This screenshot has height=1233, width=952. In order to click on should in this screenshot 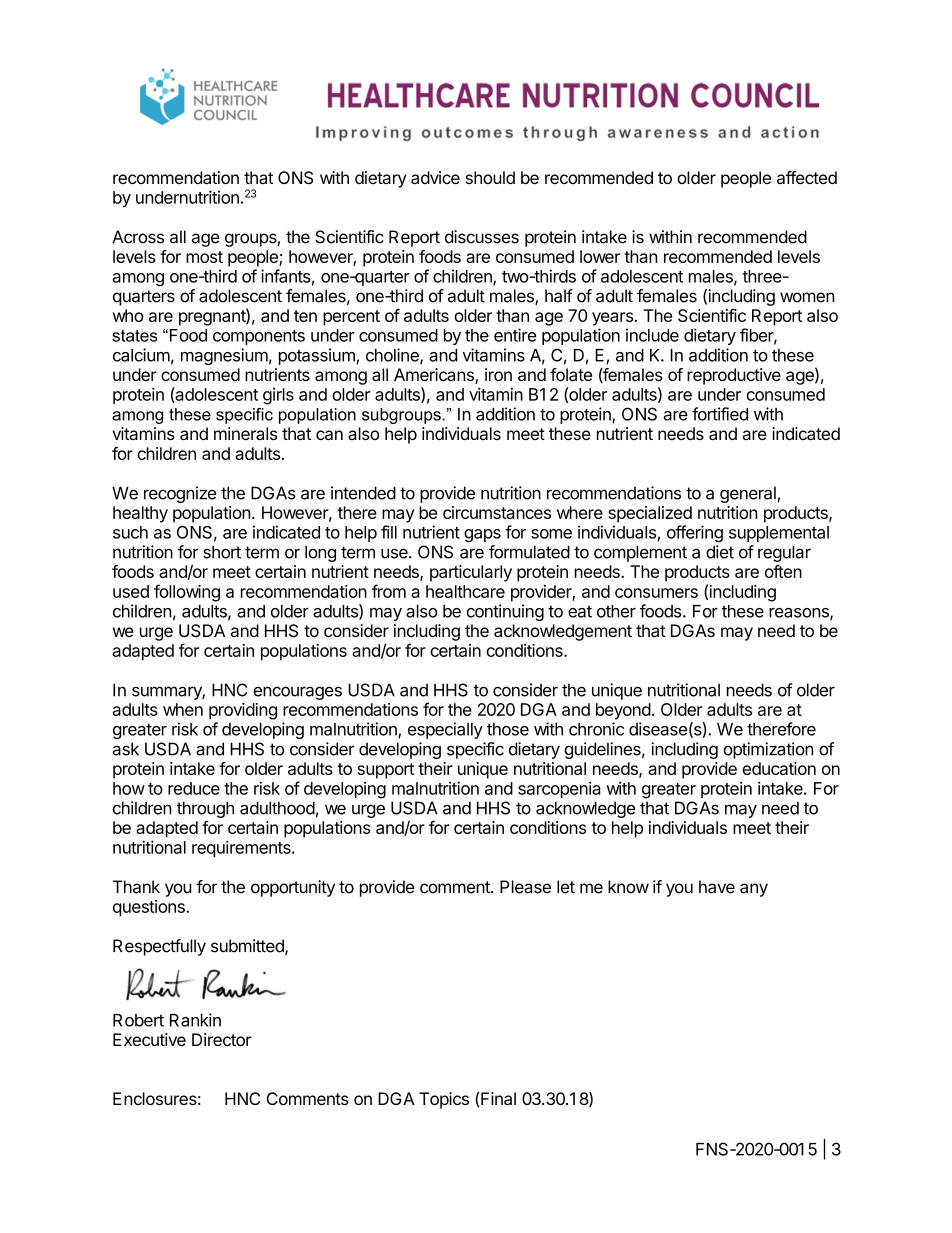, I will do `click(490, 177)`.
